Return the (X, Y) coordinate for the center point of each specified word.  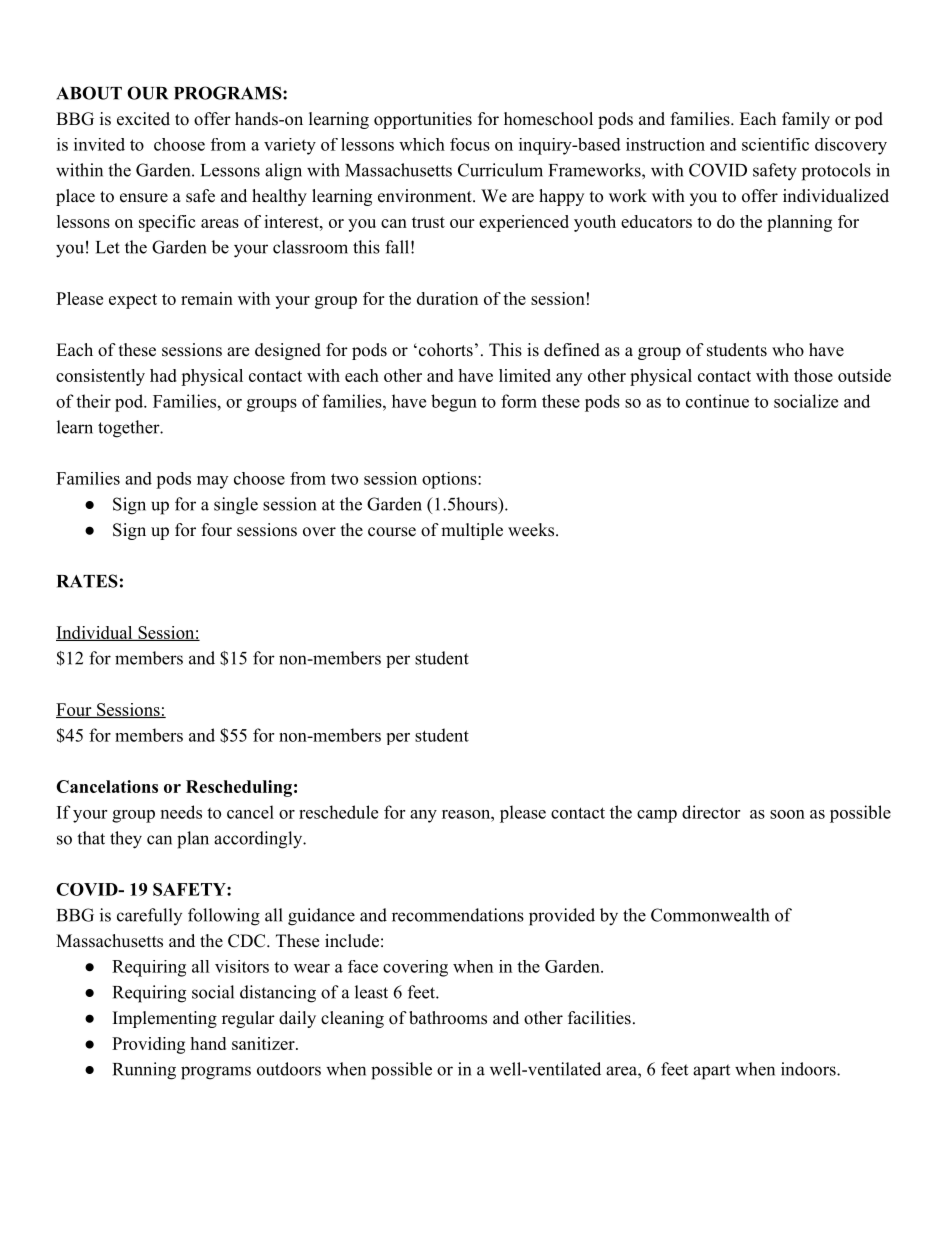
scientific (775, 144)
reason (467, 814)
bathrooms (448, 1018)
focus (470, 144)
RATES (87, 581)
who (788, 350)
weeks (531, 530)
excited (143, 119)
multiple (472, 531)
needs (181, 812)
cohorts (444, 350)
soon (787, 814)
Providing (148, 1045)
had (163, 375)
